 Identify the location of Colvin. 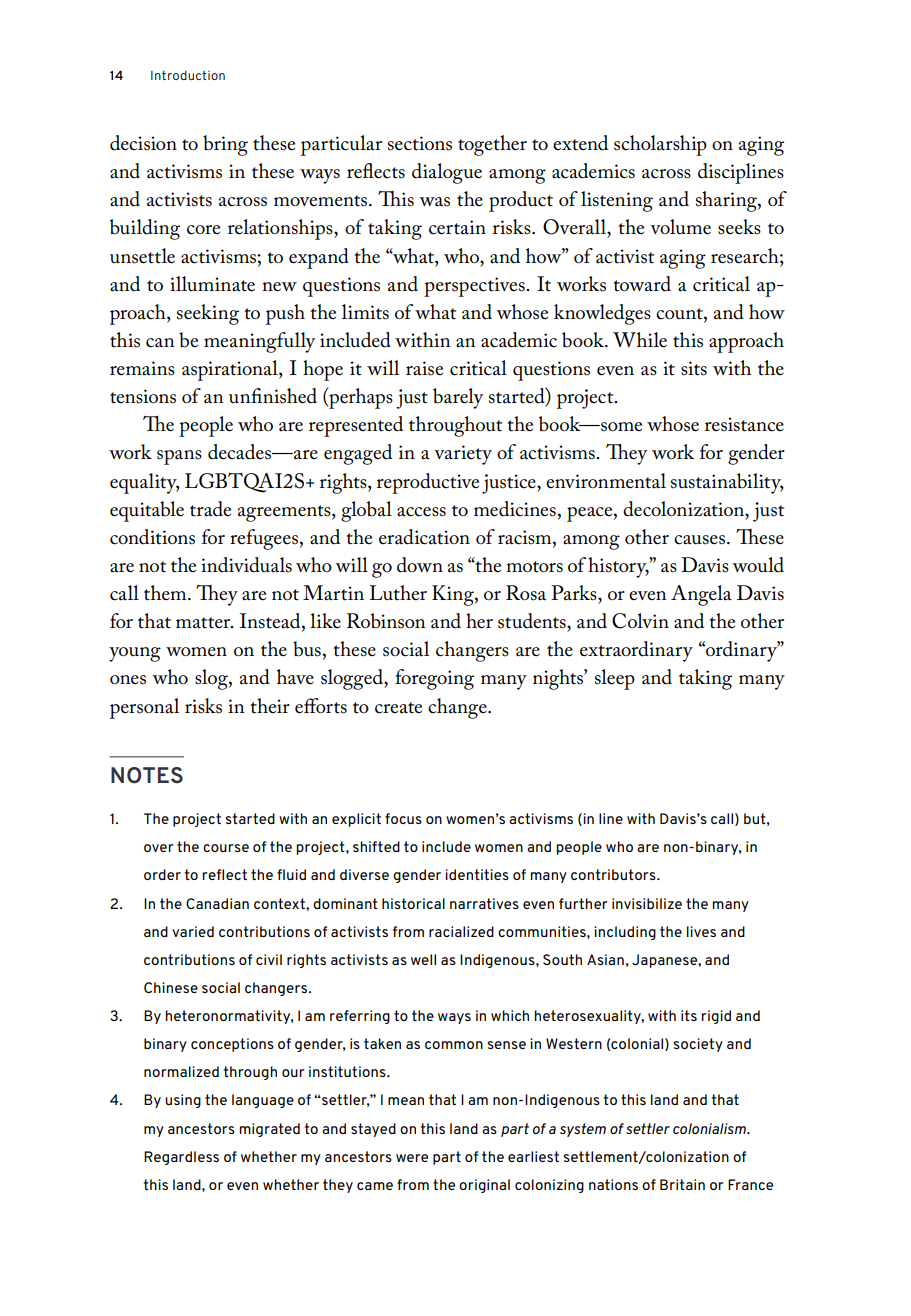
(640, 621).
